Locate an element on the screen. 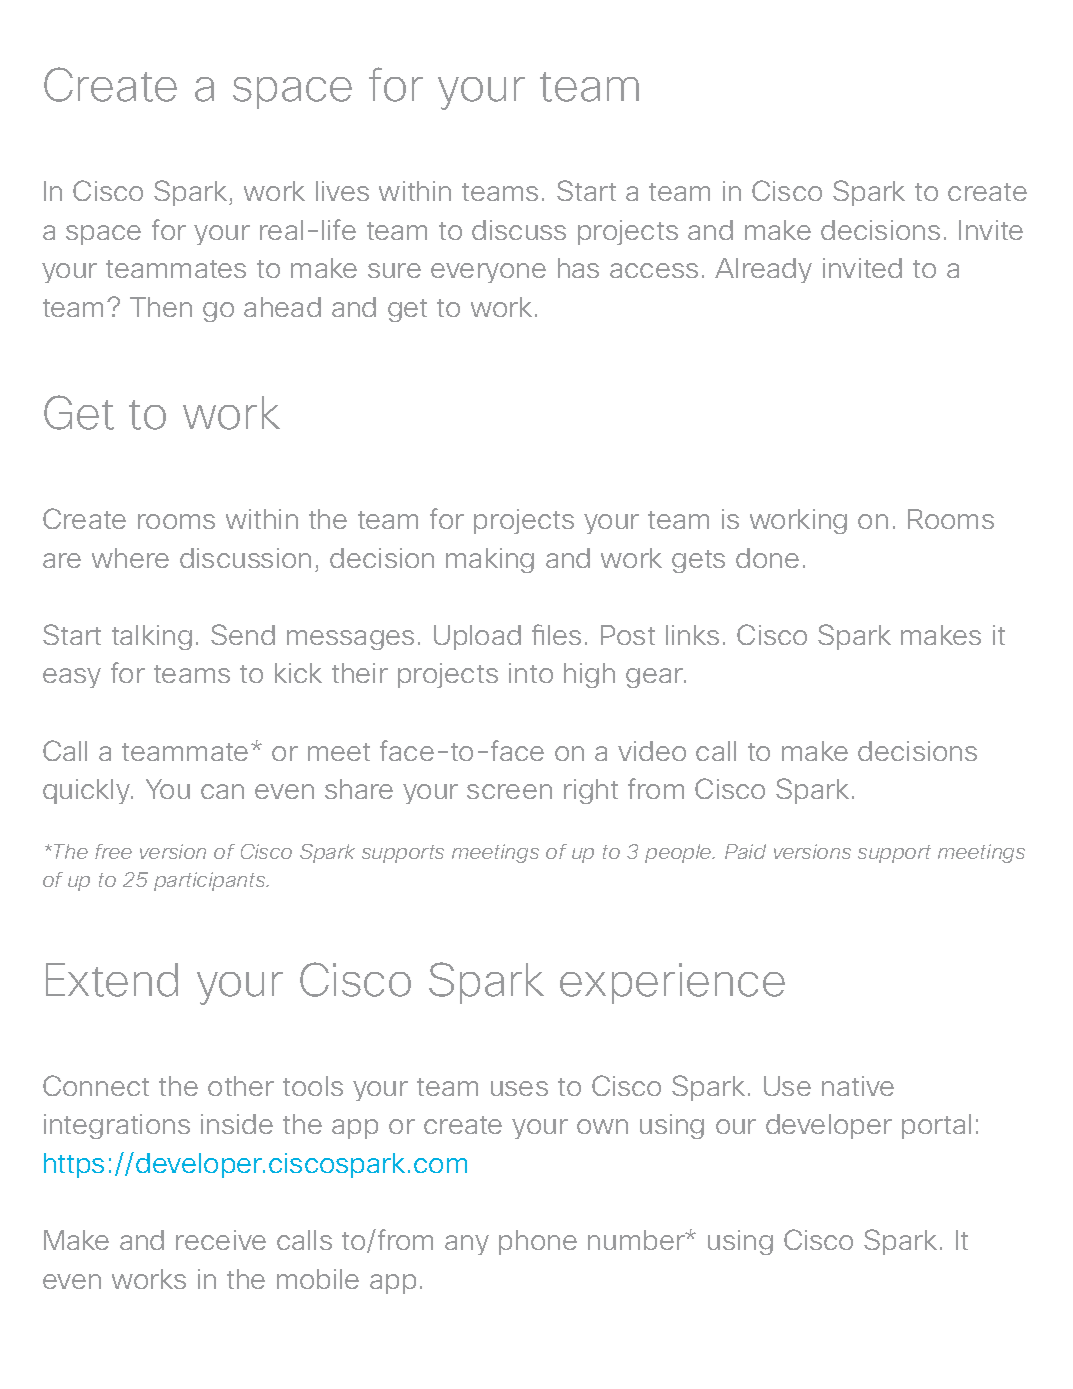  Already is located at coordinates (763, 270).
